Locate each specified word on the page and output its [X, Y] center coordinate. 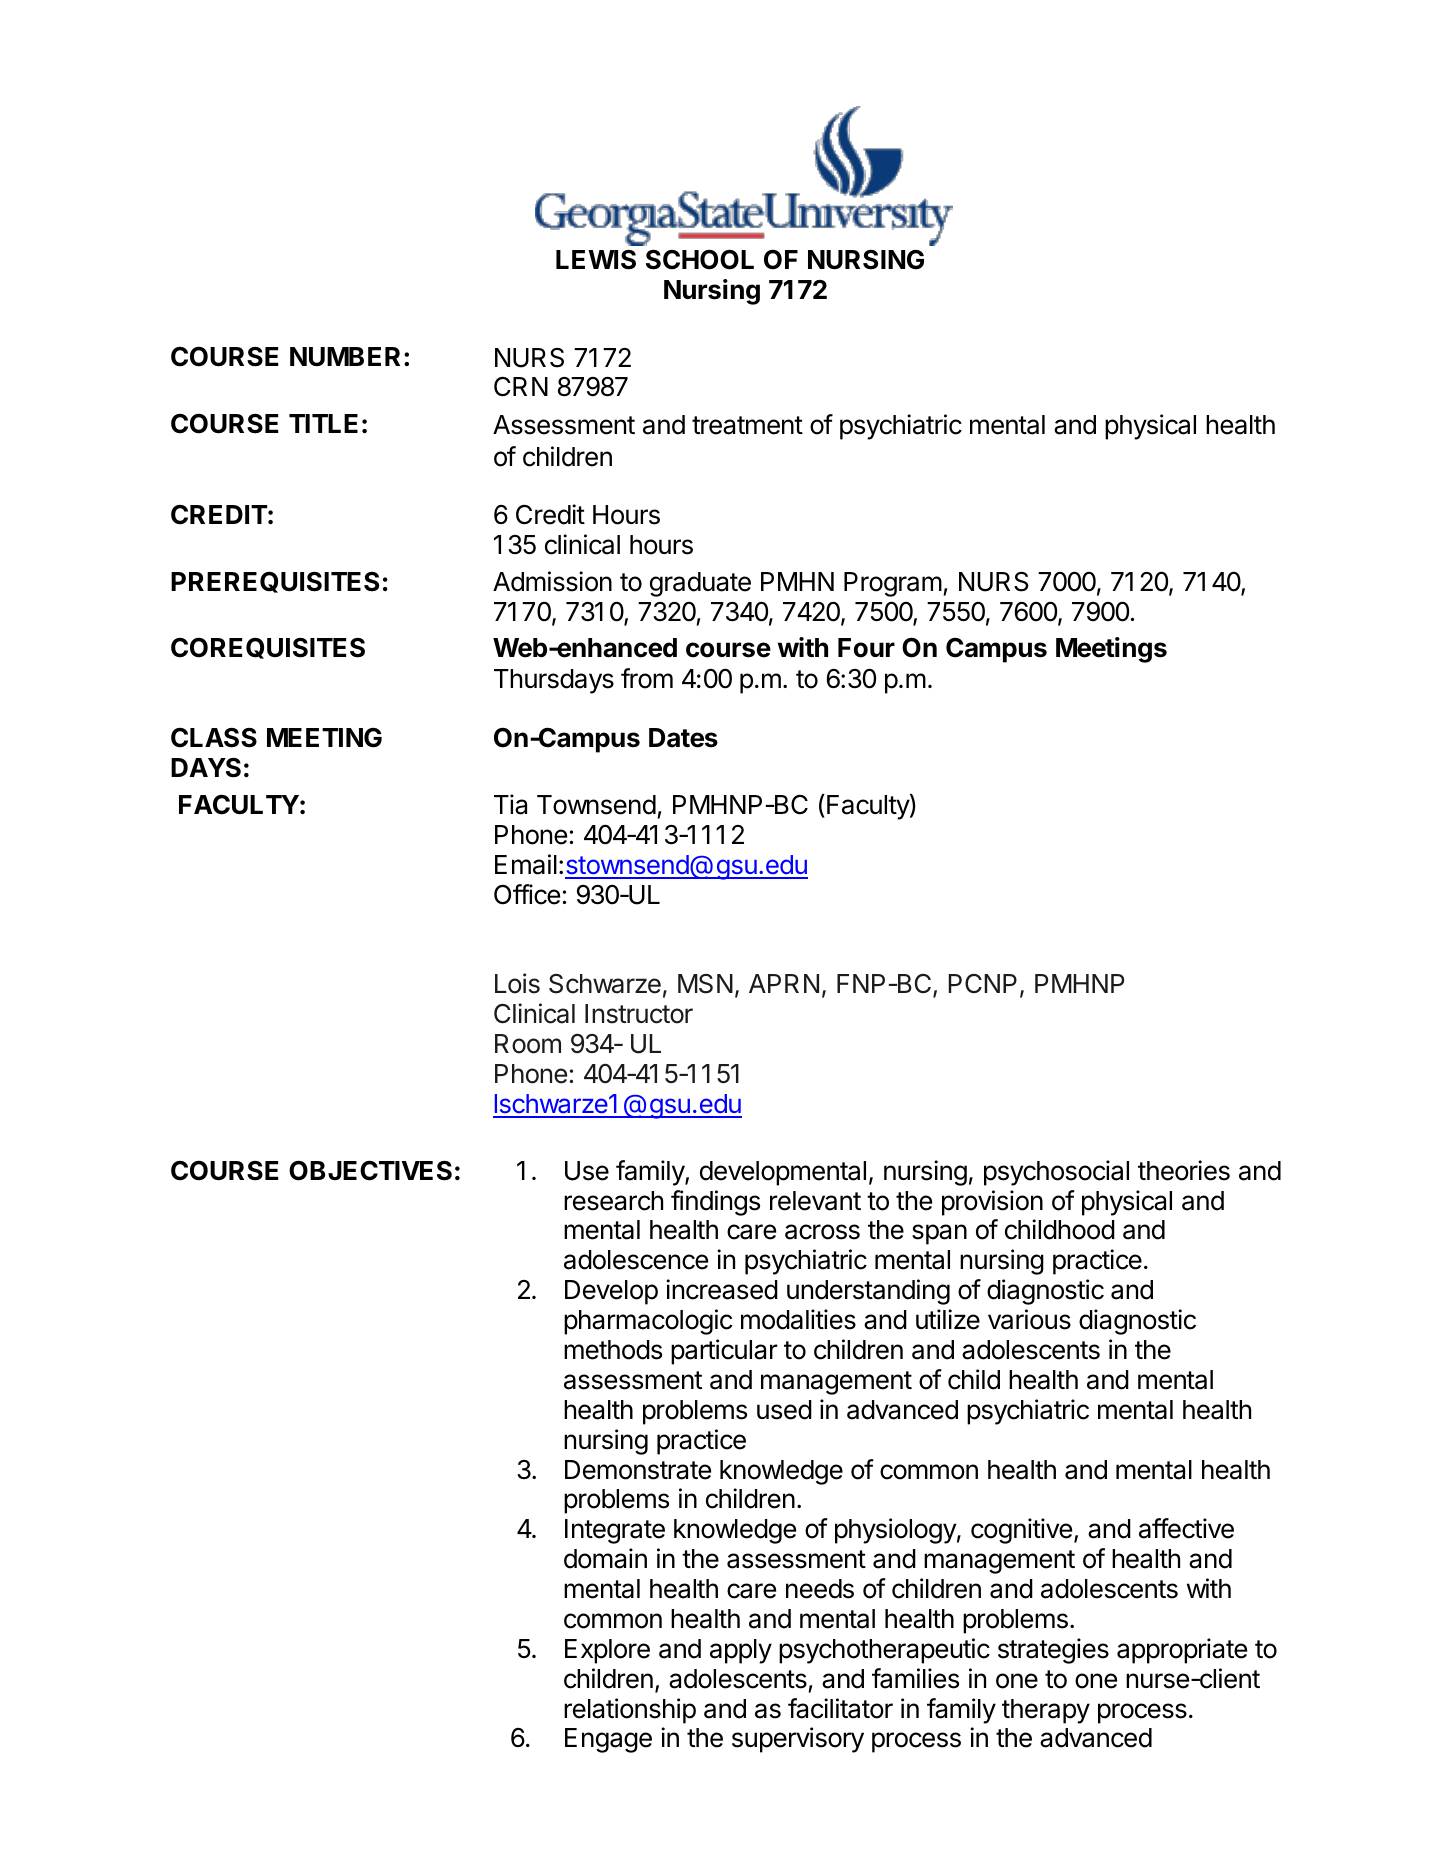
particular [724, 1352]
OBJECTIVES [370, 1170]
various [1029, 1319]
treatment [747, 425]
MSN [705, 984]
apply [741, 1651]
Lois [517, 983]
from [647, 678]
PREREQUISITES [275, 582]
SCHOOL [700, 259]
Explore [607, 1651]
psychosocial [1056, 1173]
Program [893, 584]
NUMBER [345, 357]
